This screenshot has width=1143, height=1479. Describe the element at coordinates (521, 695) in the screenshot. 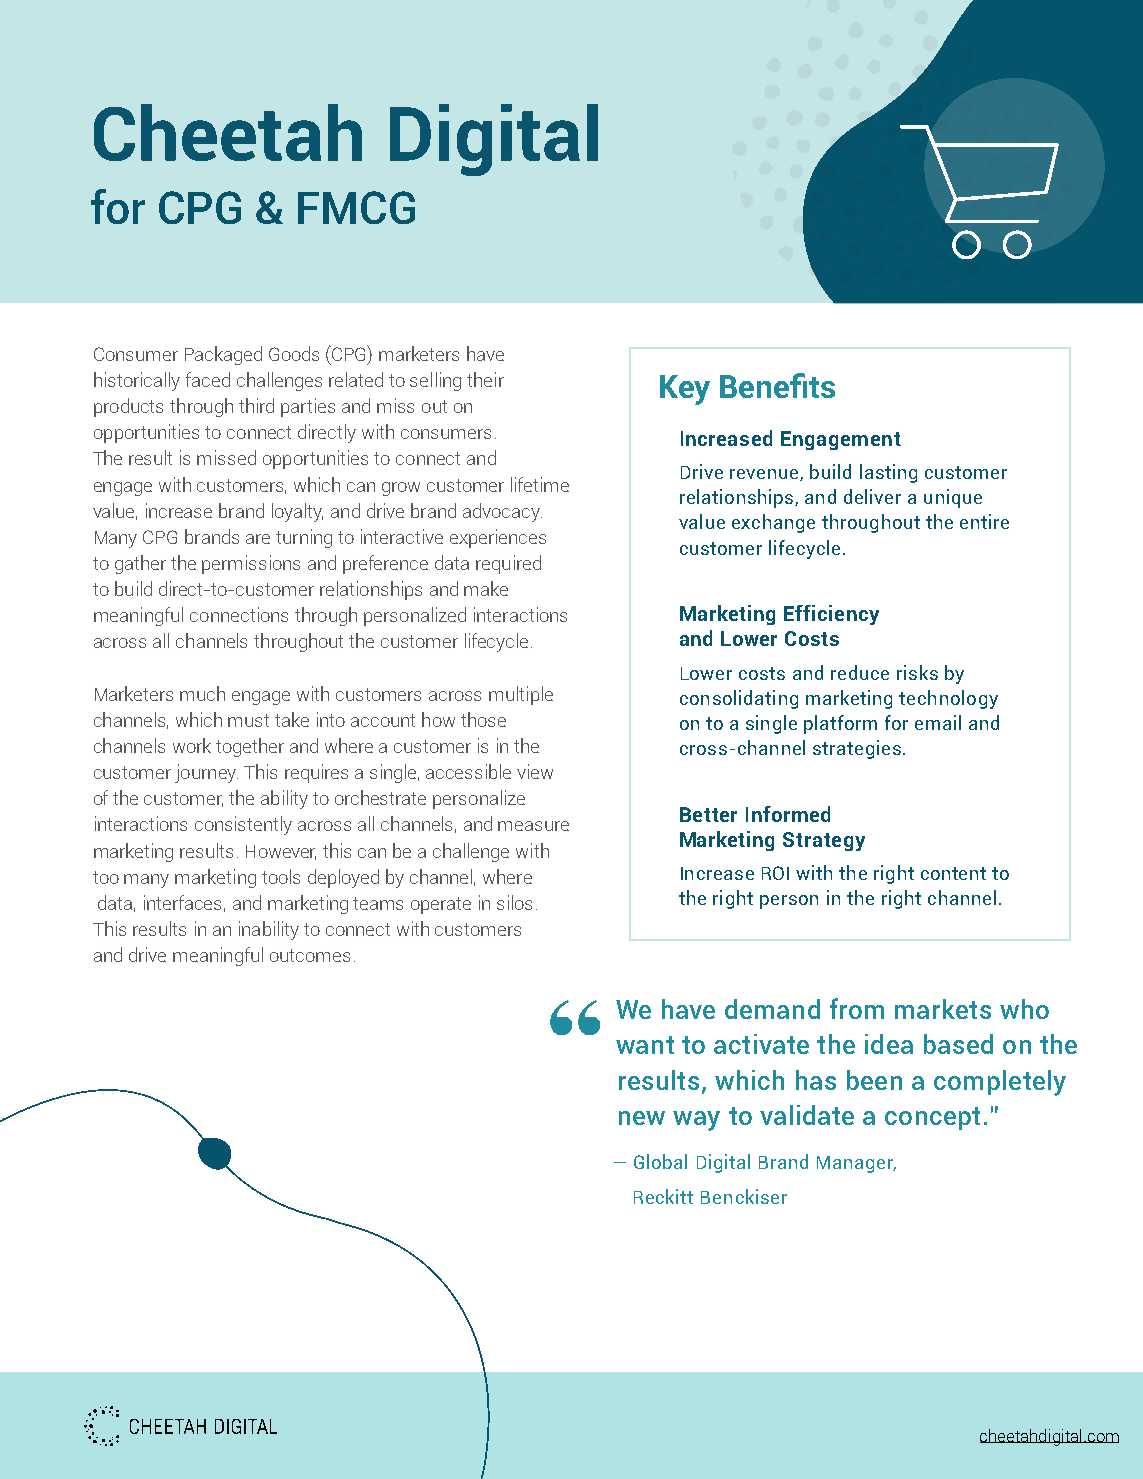

I see `multiple` at that location.
